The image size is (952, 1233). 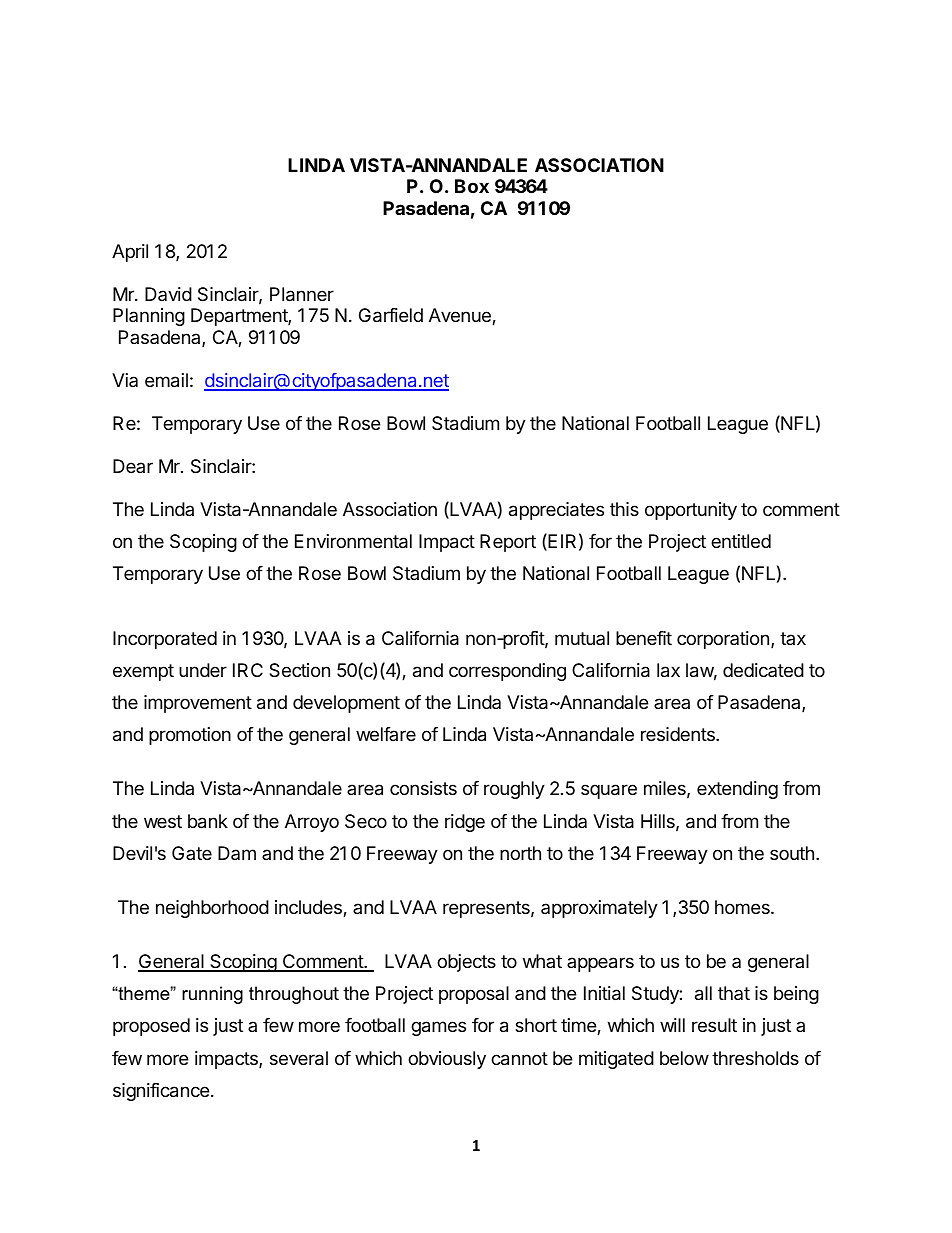 I want to click on Box, so click(x=472, y=186).
